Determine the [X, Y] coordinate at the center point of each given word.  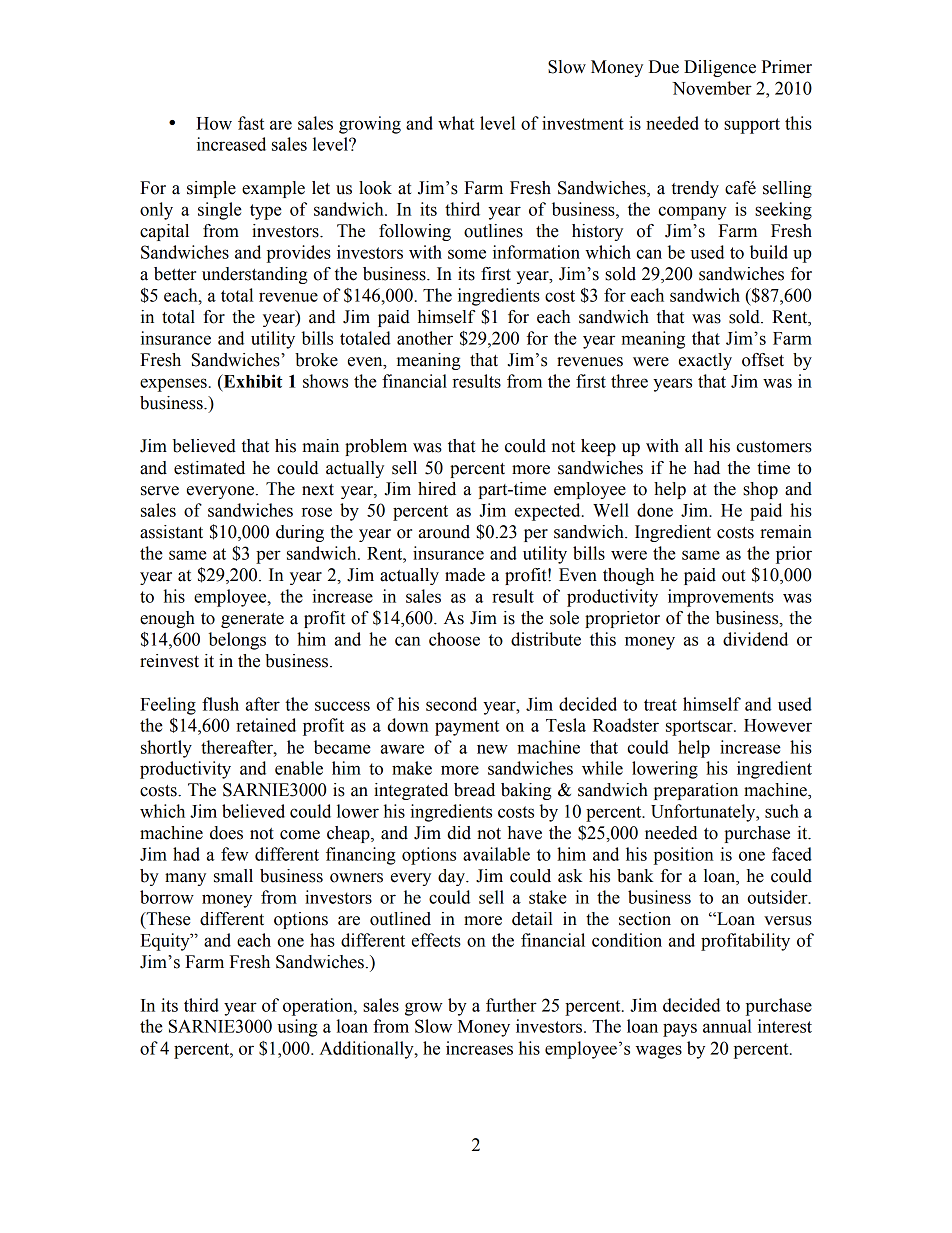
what [456, 123]
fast [251, 123]
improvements [721, 598]
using [297, 1028]
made [465, 575]
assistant [171, 532]
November [712, 88]
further [511, 1005]
